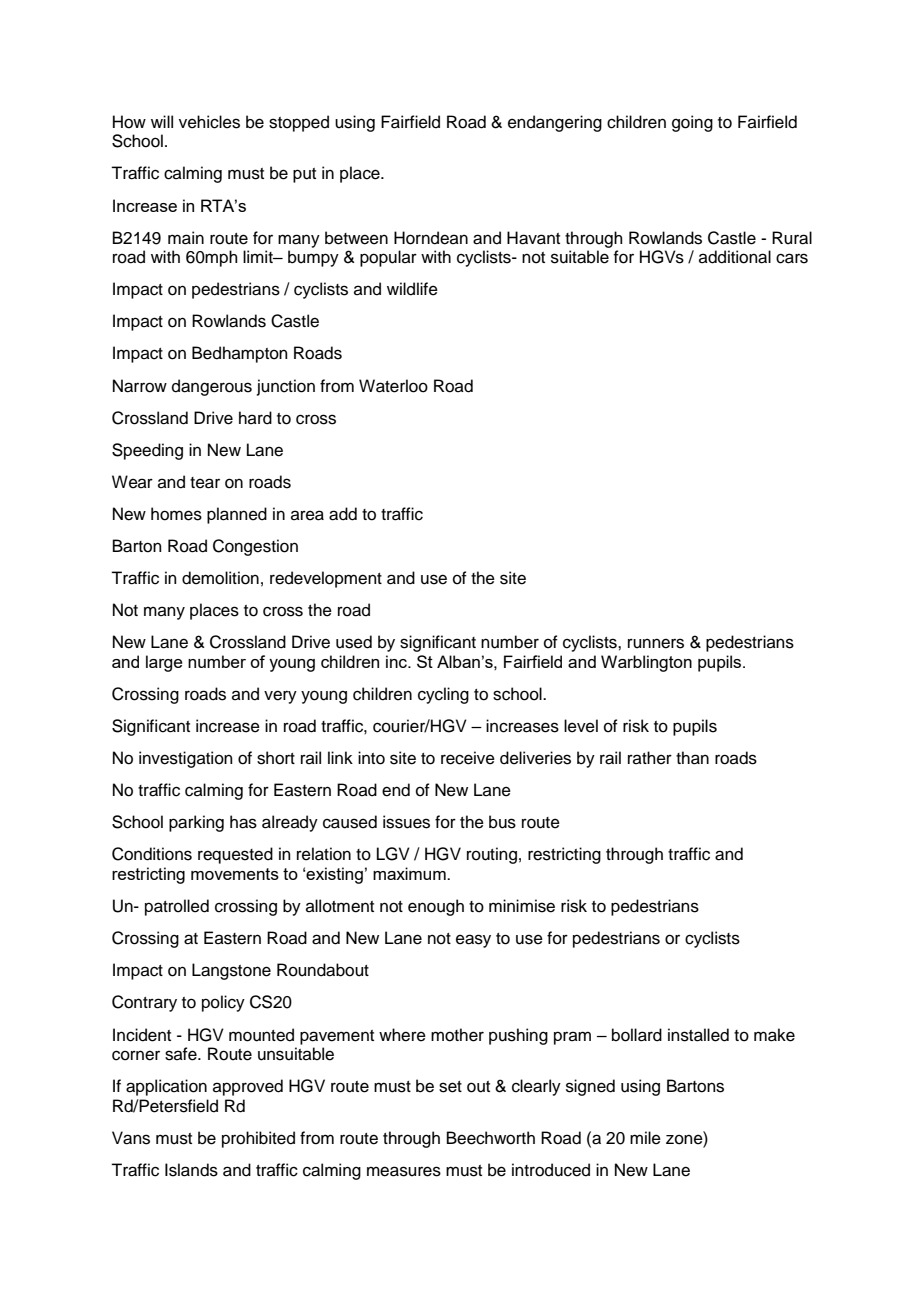 This page has width=924, height=1308. Describe the element at coordinates (212, 387) in the page. I see `dangerous` at that location.
